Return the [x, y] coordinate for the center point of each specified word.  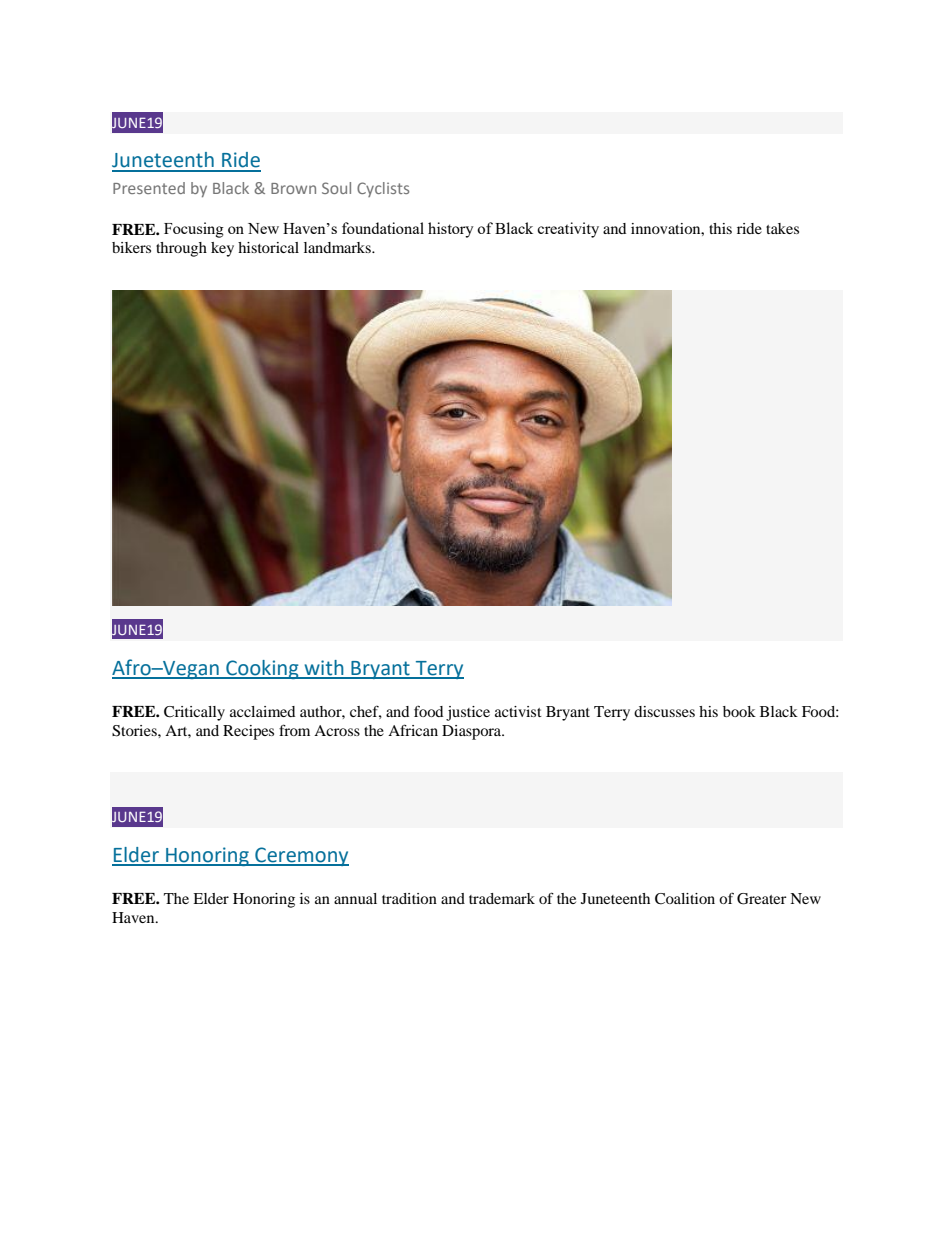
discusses [664, 711]
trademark [502, 898]
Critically [194, 713]
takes [782, 228]
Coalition [685, 899]
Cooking [262, 669]
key [222, 249]
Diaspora [473, 732]
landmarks [338, 247]
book [739, 711]
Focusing [194, 230]
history [451, 230]
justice [468, 713]
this [720, 228]
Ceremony [301, 856]
